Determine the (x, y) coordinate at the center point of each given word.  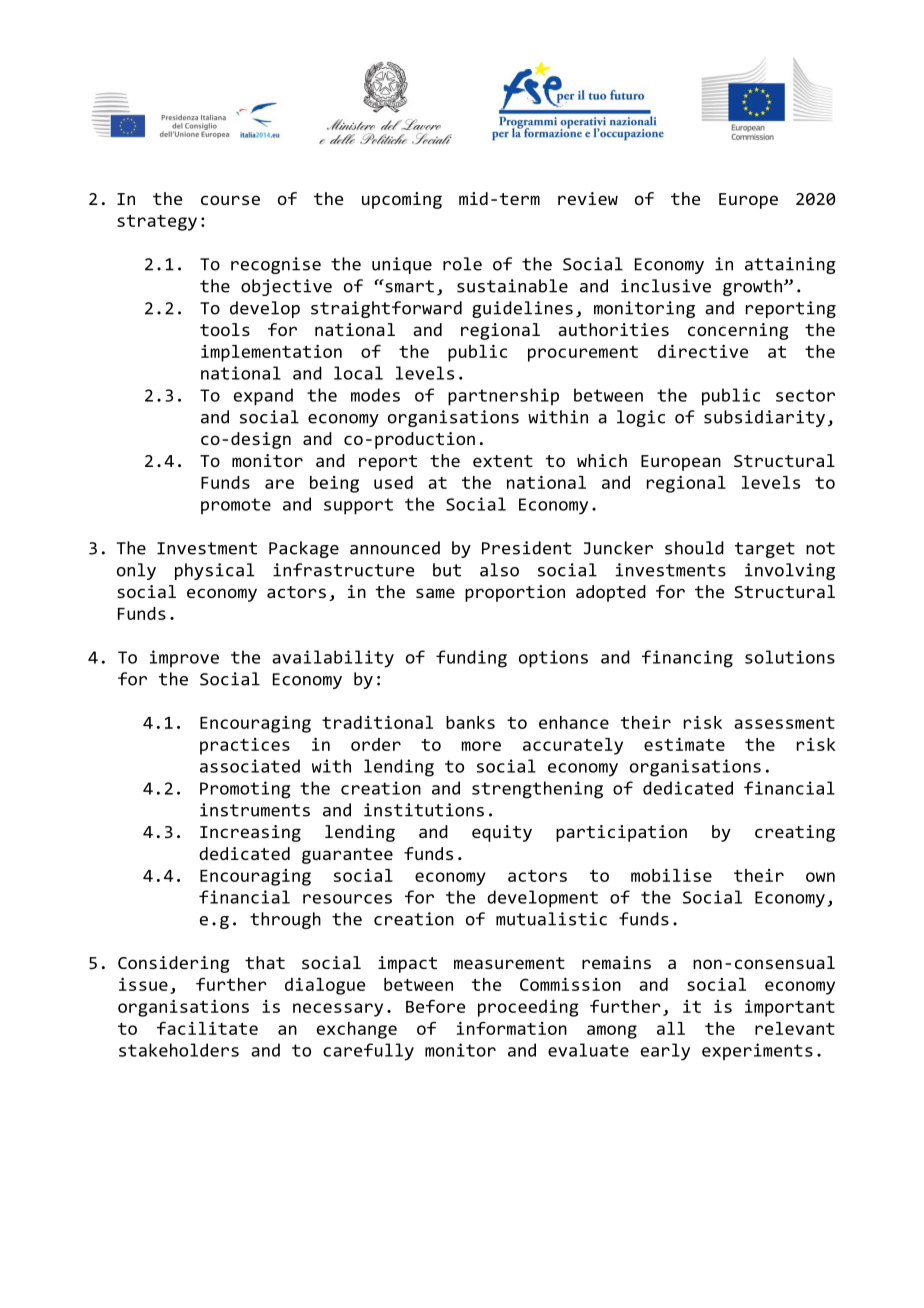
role (462, 264)
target (765, 550)
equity (502, 833)
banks (470, 722)
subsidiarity (764, 418)
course (230, 200)
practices (245, 746)
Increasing (250, 833)
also (499, 570)
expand (263, 397)
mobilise (671, 875)
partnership (503, 397)
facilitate (207, 1028)
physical (214, 571)
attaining (790, 265)
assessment (784, 723)
